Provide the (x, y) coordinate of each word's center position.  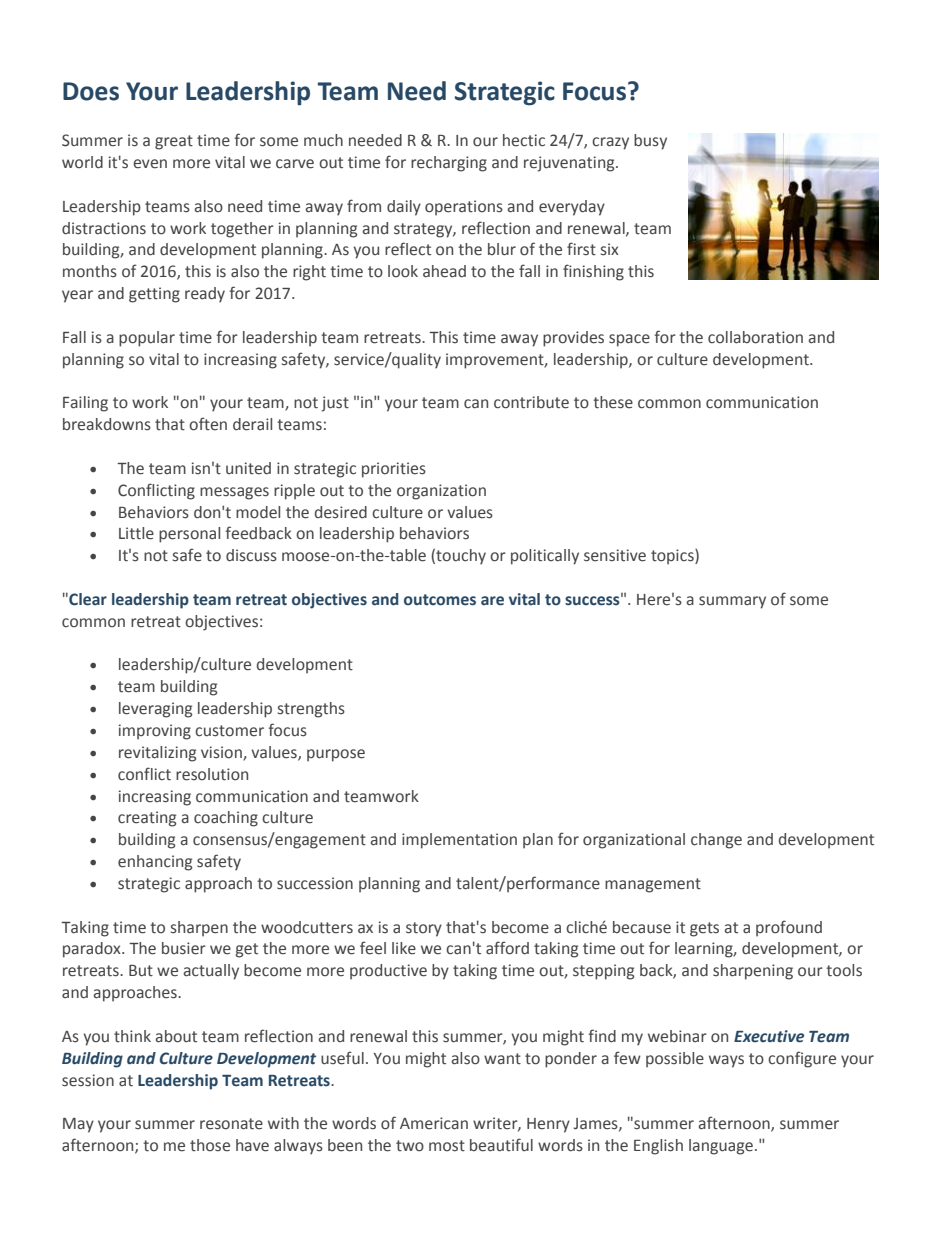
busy (650, 142)
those (210, 1145)
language (721, 1147)
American (434, 1123)
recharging (449, 164)
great (174, 142)
